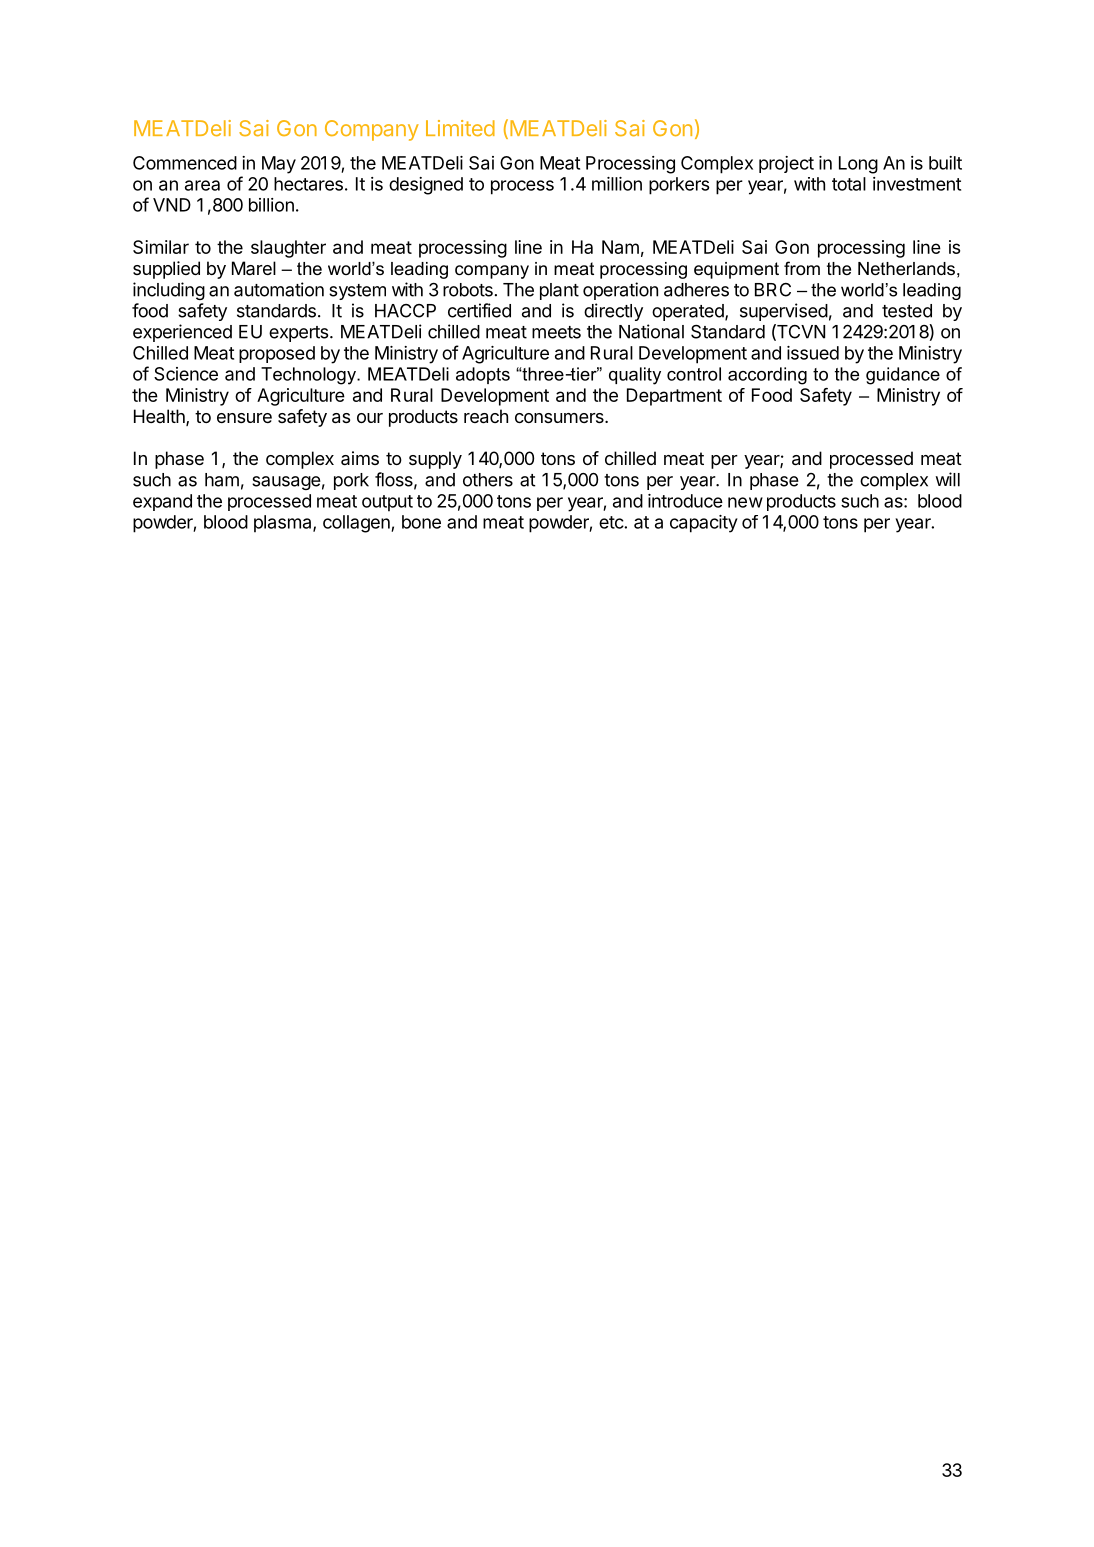 The width and height of the page is (1094, 1547). What do you see at coordinates (907, 311) in the page?
I see `tested` at bounding box center [907, 311].
